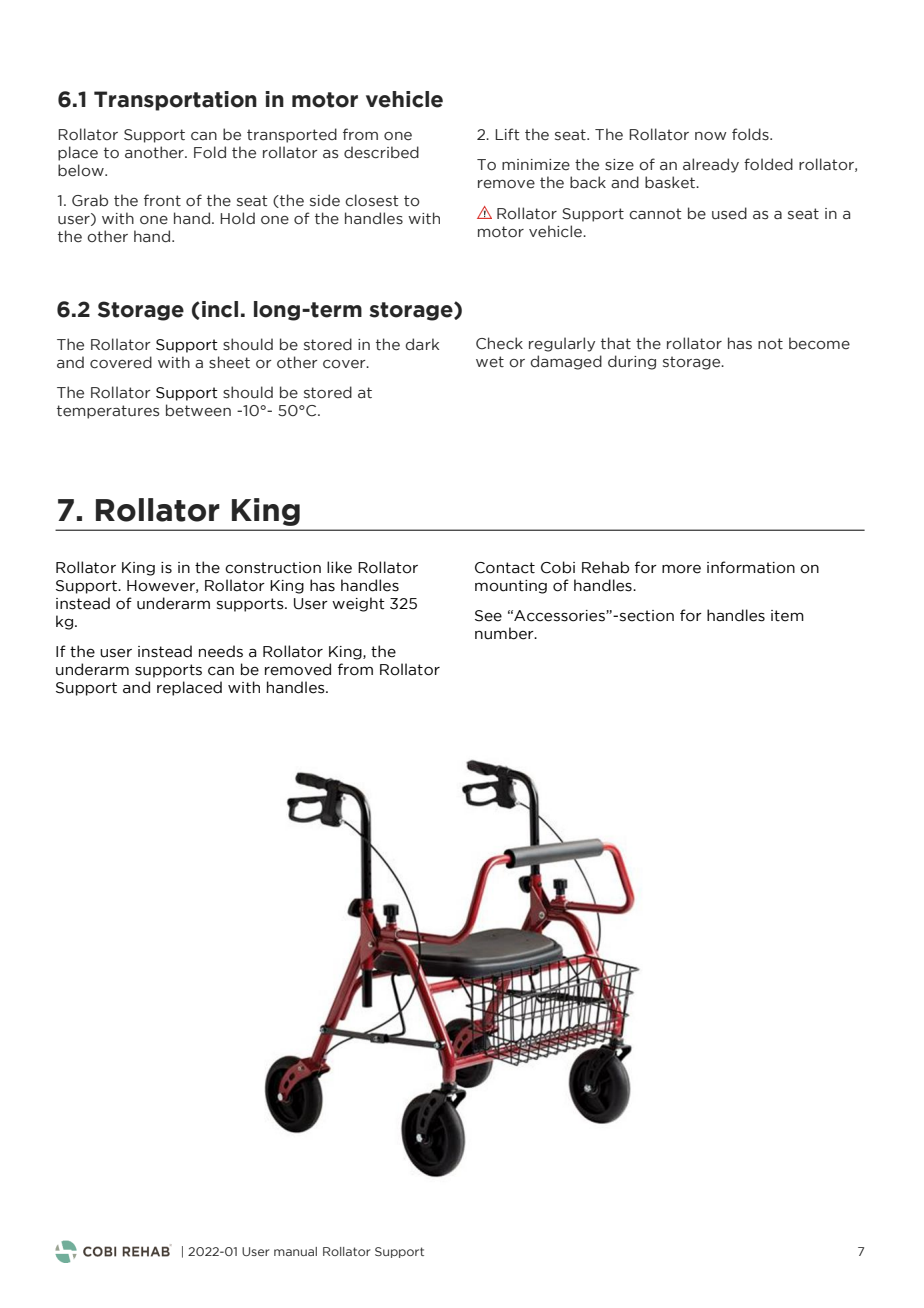 The height and width of the image is (1308, 924). Describe the element at coordinates (711, 136) in the image. I see `now` at that location.
